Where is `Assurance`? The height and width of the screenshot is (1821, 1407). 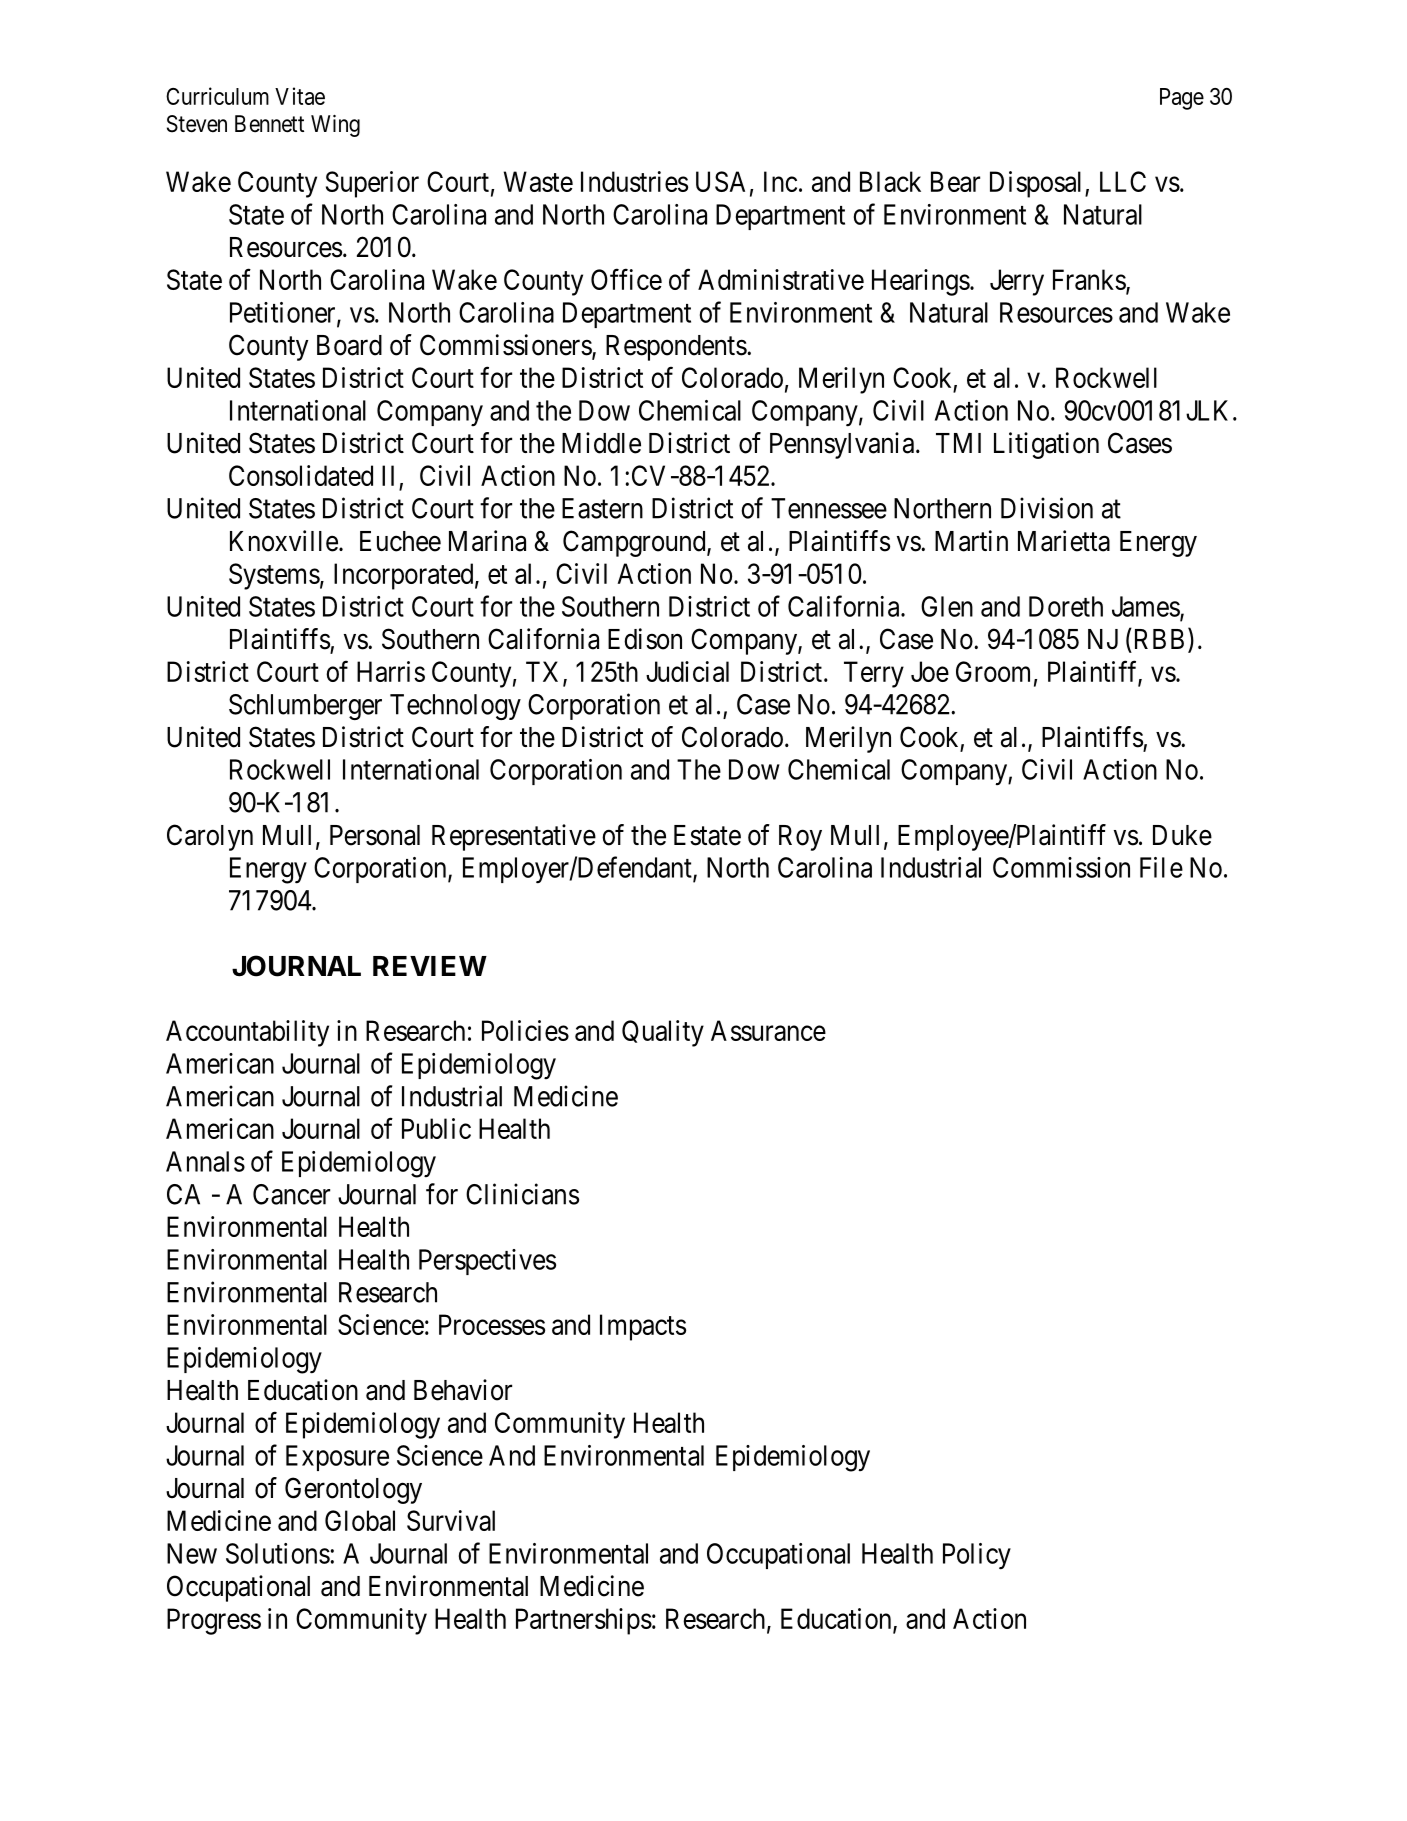 Assurance is located at coordinates (768, 1030).
